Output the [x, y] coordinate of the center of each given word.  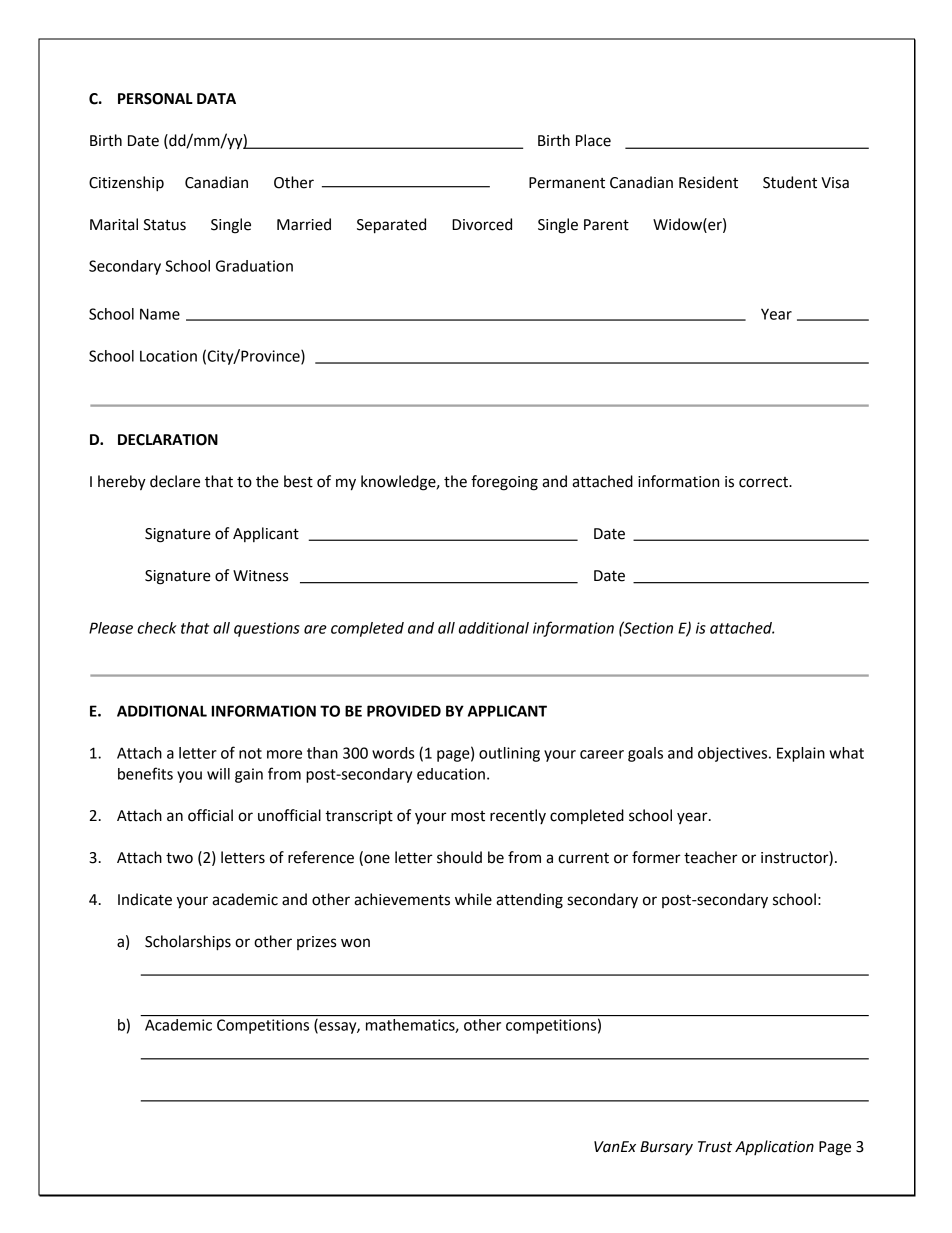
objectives [734, 754]
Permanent [567, 183]
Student [790, 182]
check [157, 628]
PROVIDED [404, 711]
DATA [216, 98]
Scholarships [188, 943]
